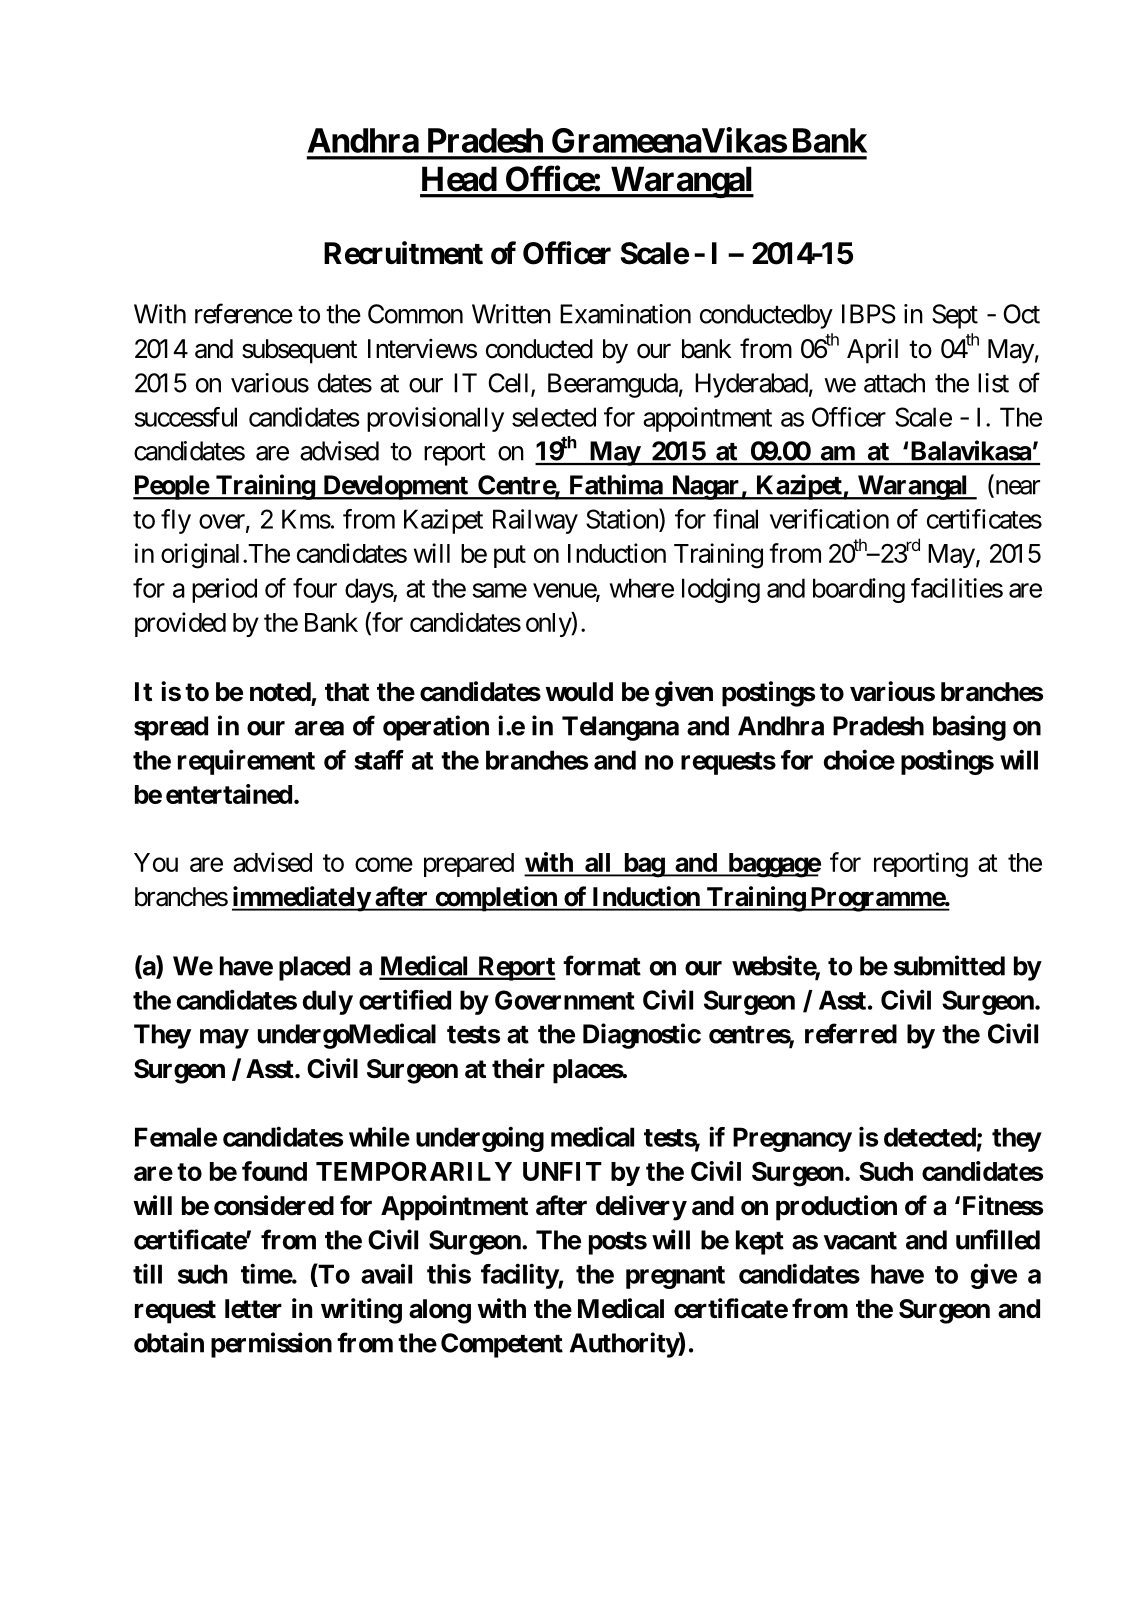 The width and height of the screenshot is (1132, 1601). What do you see at coordinates (620, 728) in the screenshot?
I see `Telangana` at bounding box center [620, 728].
